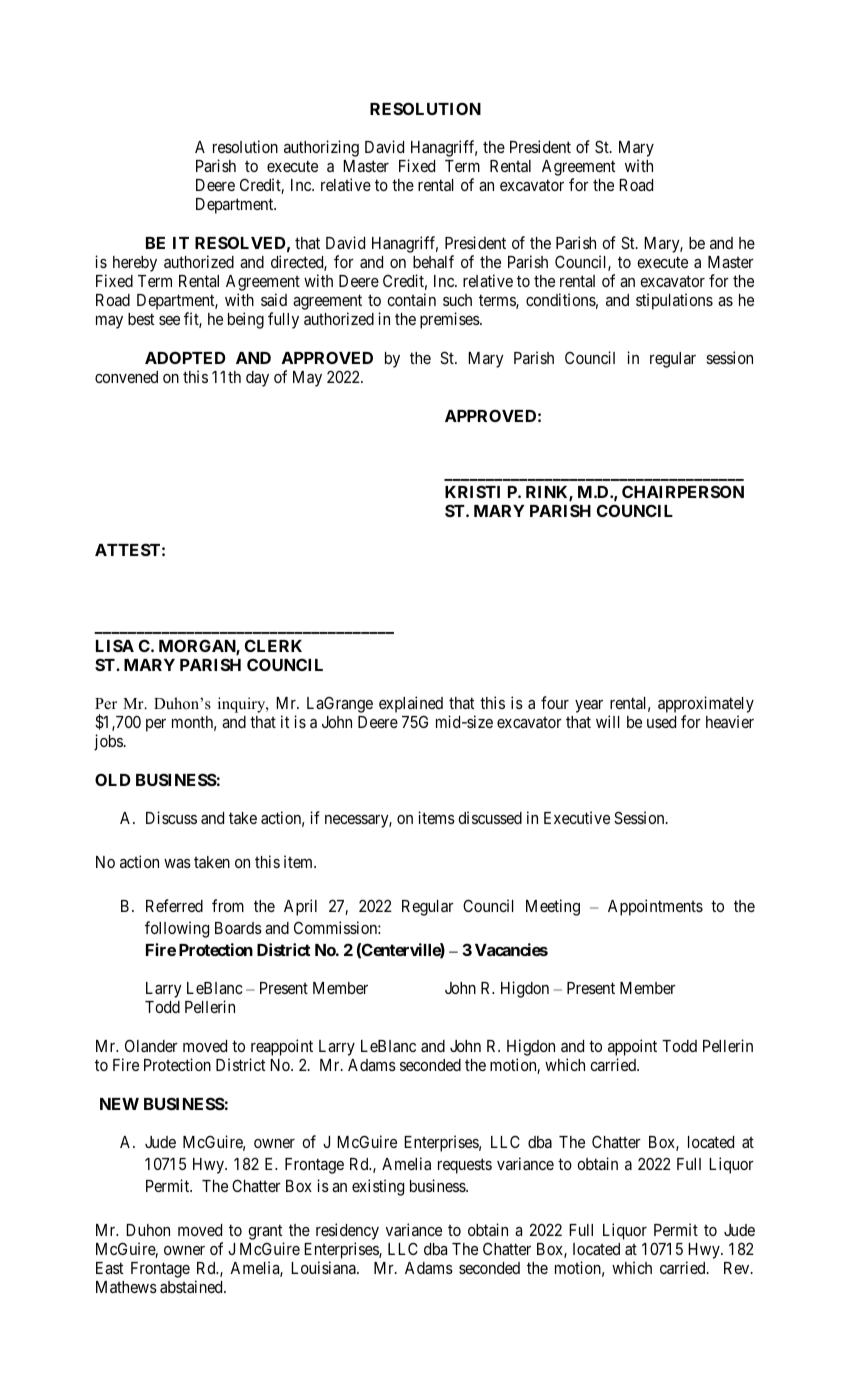  What do you see at coordinates (472, 491) in the screenshot?
I see `KRISTI` at bounding box center [472, 491].
